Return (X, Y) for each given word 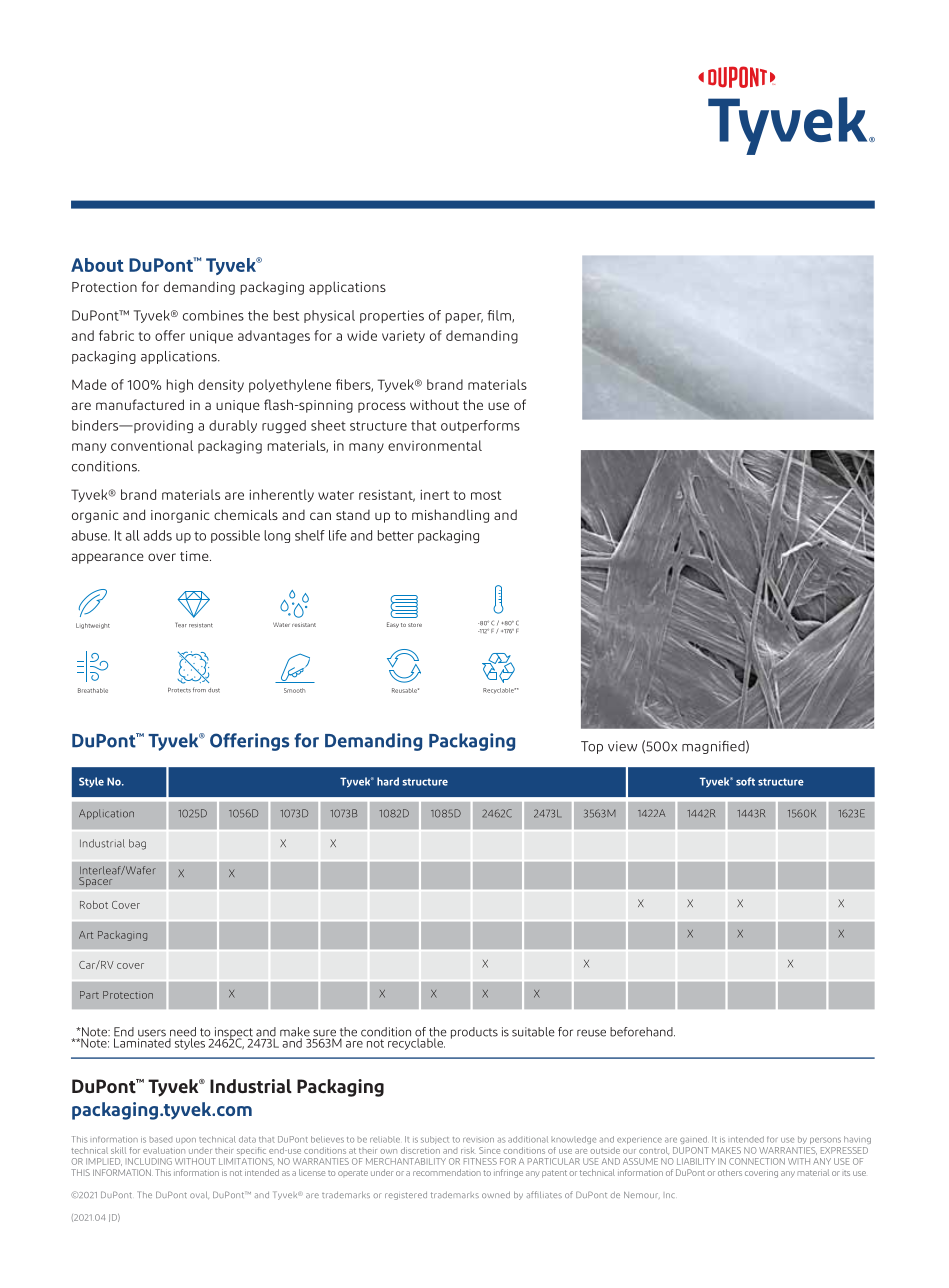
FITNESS (480, 1161)
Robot (94, 905)
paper (464, 318)
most (486, 495)
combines (213, 315)
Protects (179, 690)
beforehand (642, 1032)
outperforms (480, 426)
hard (388, 781)
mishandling (450, 516)
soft (745, 781)
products (474, 1033)
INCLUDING (150, 1161)
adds (158, 535)
